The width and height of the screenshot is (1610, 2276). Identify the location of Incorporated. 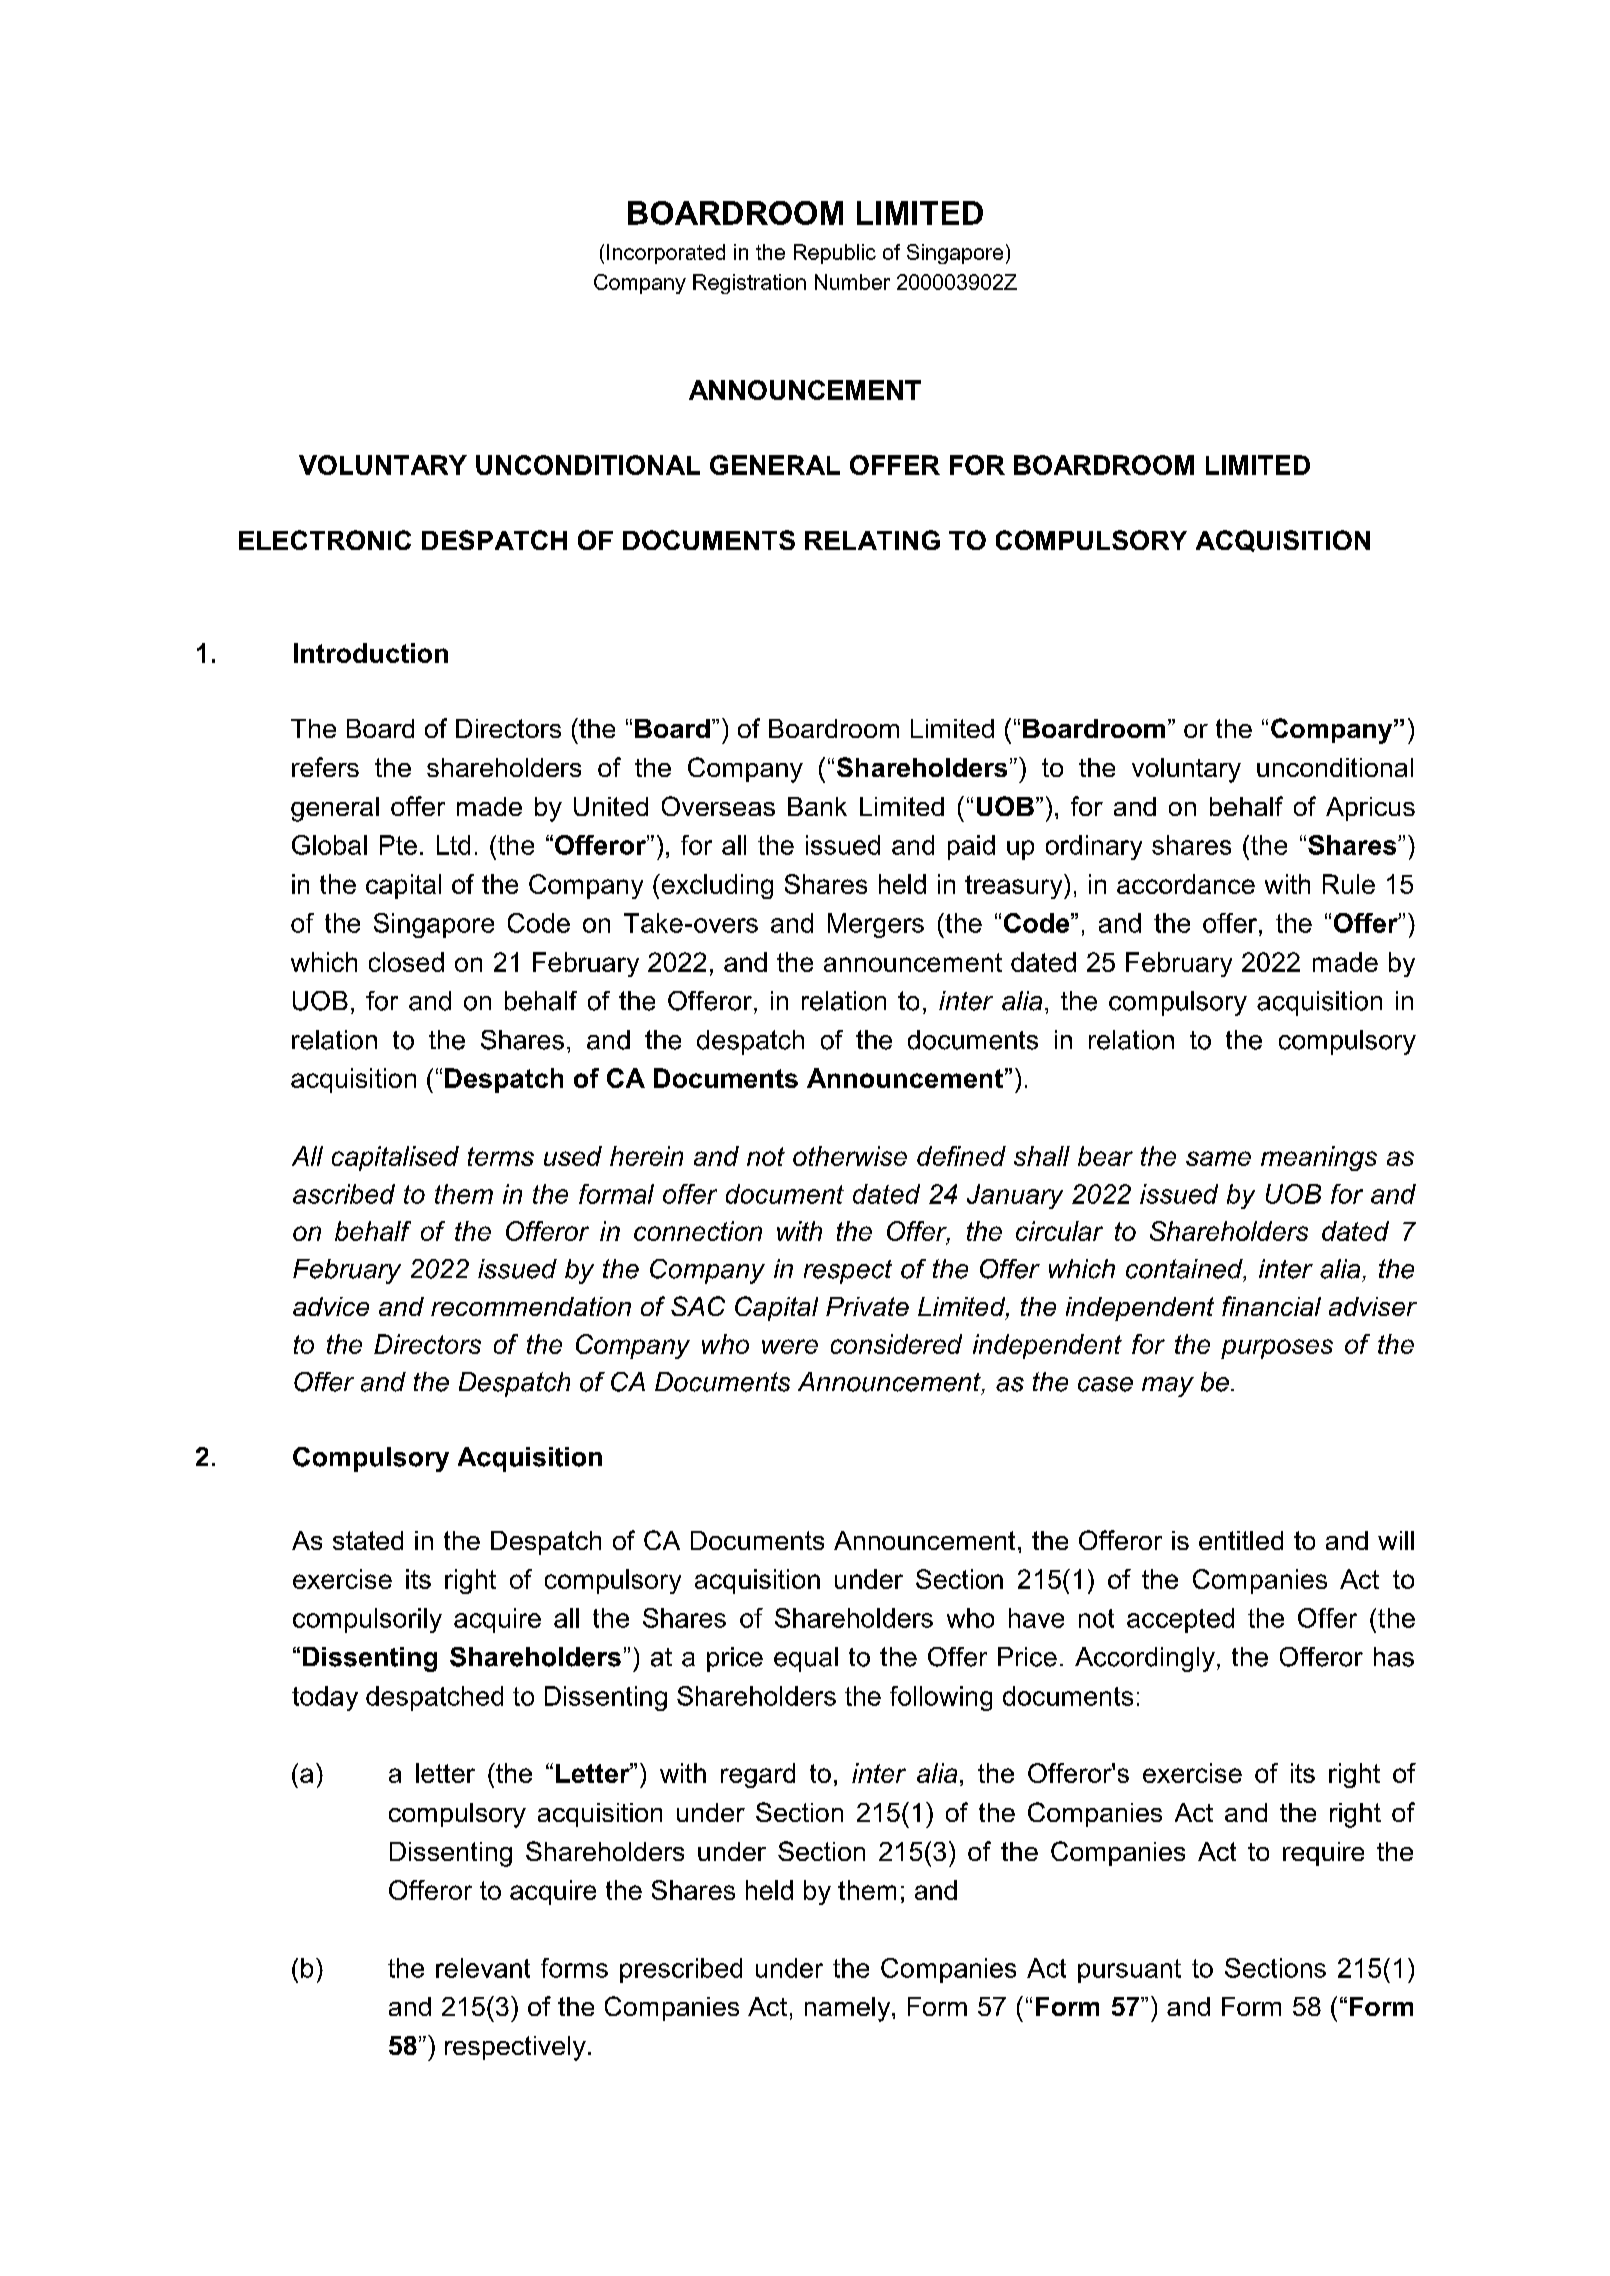
(666, 254).
